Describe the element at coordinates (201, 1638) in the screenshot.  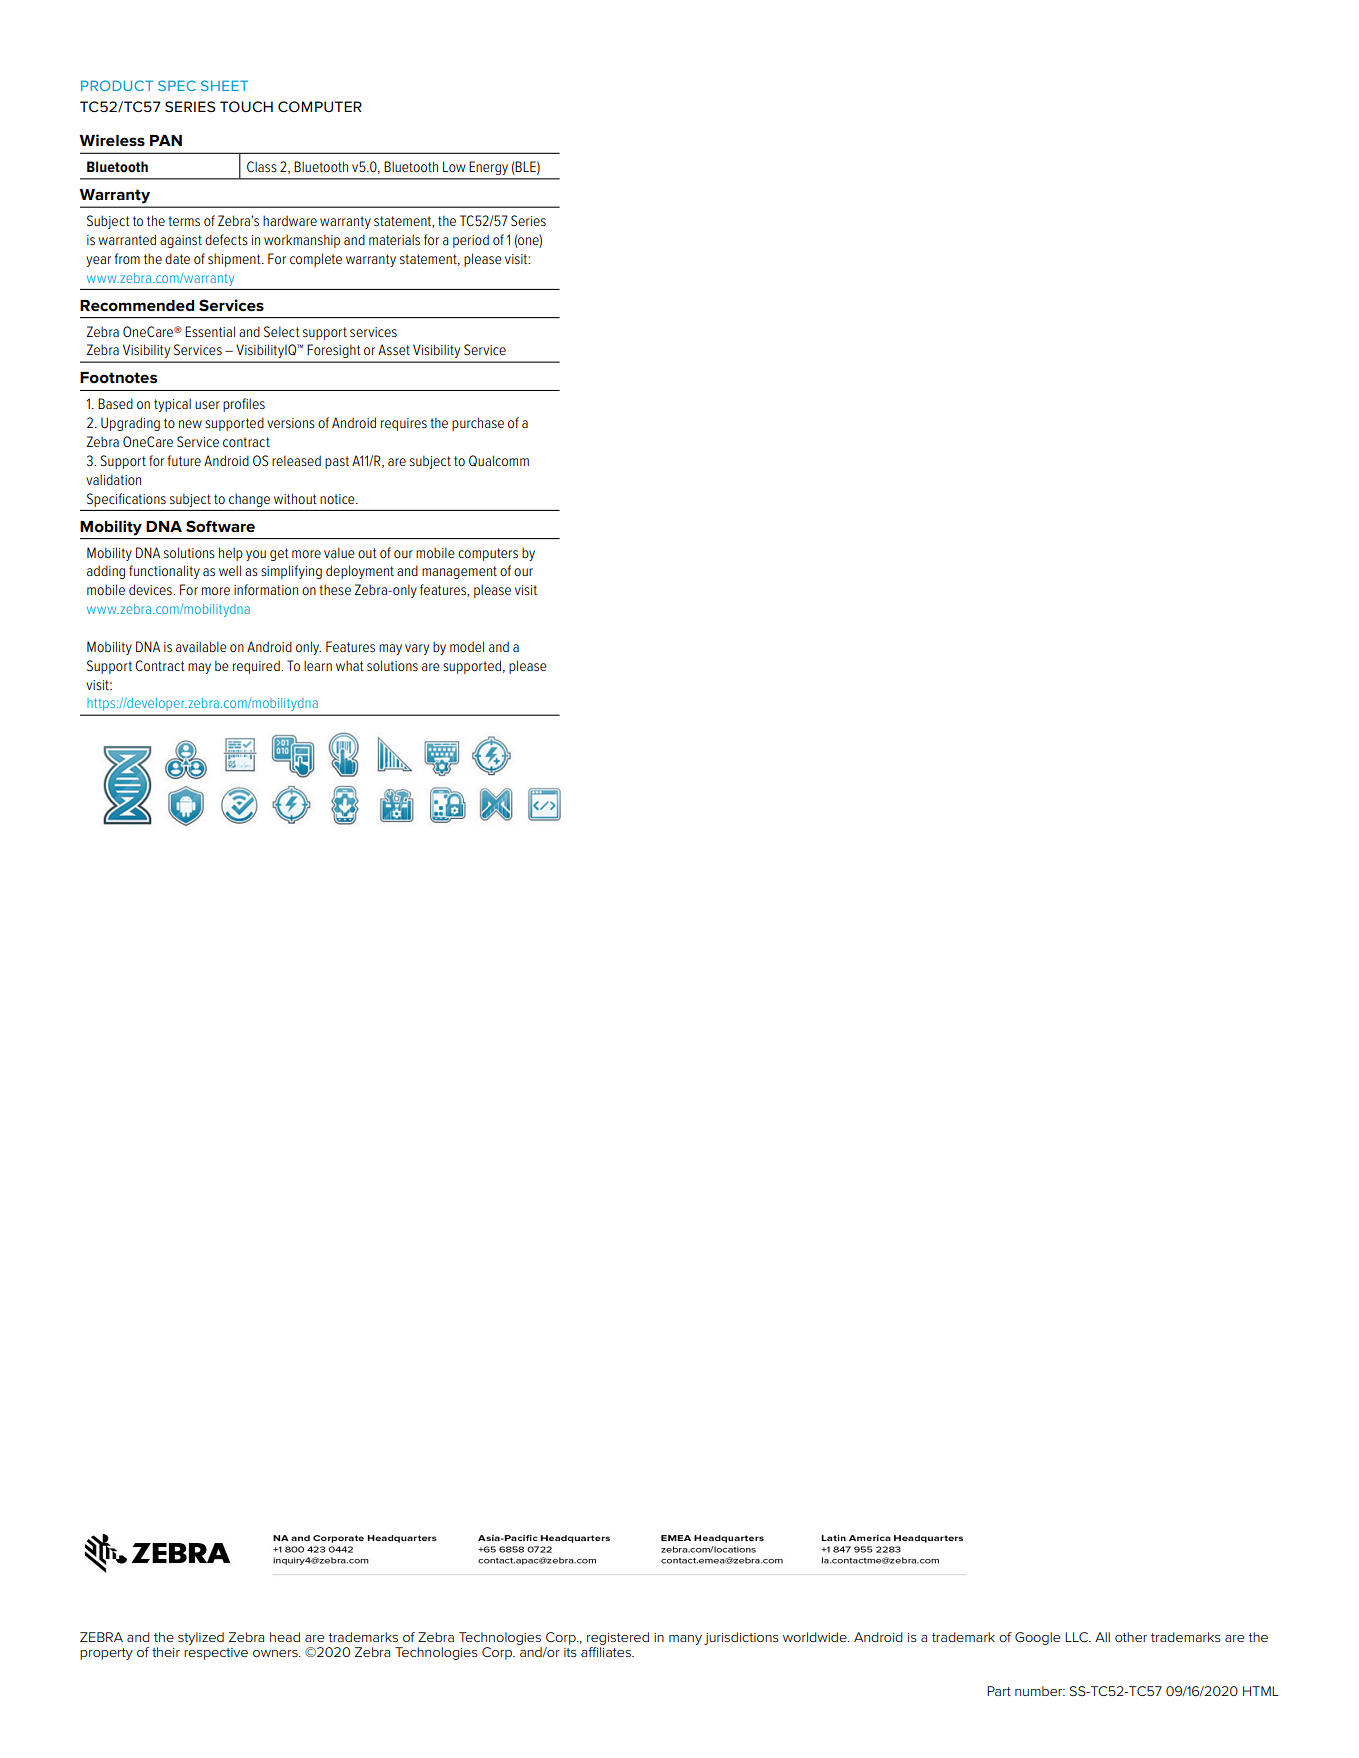
I see `stylized` at that location.
